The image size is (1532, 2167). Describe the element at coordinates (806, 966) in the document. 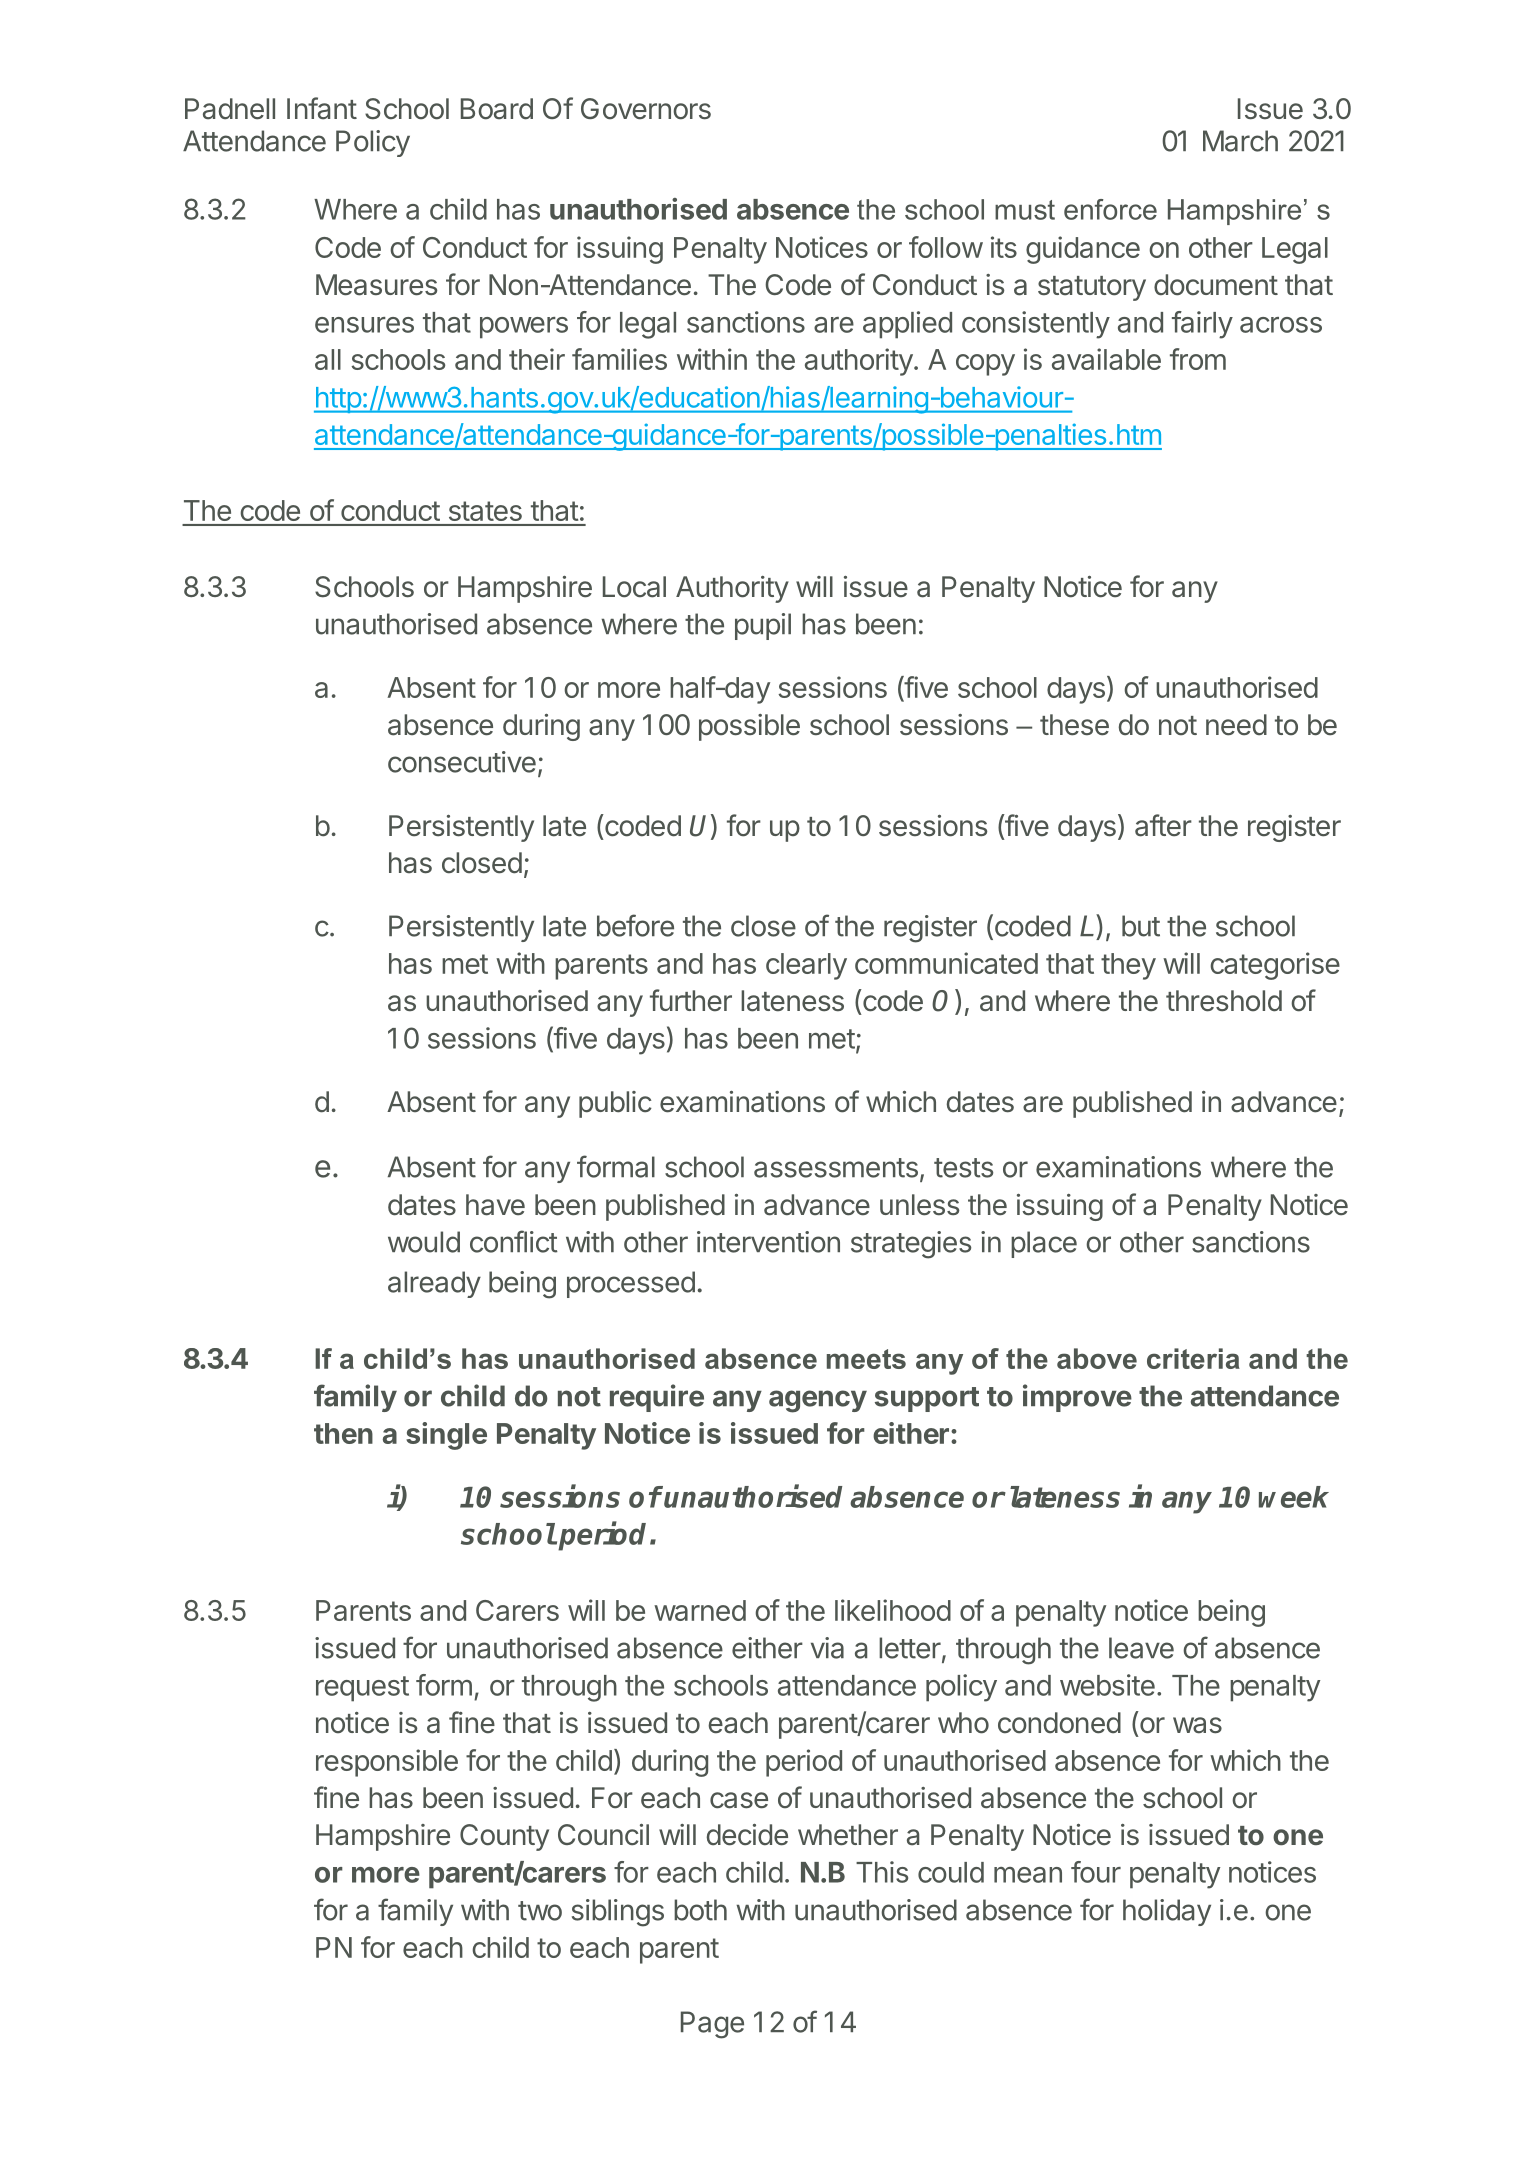

I see `clearly` at that location.
